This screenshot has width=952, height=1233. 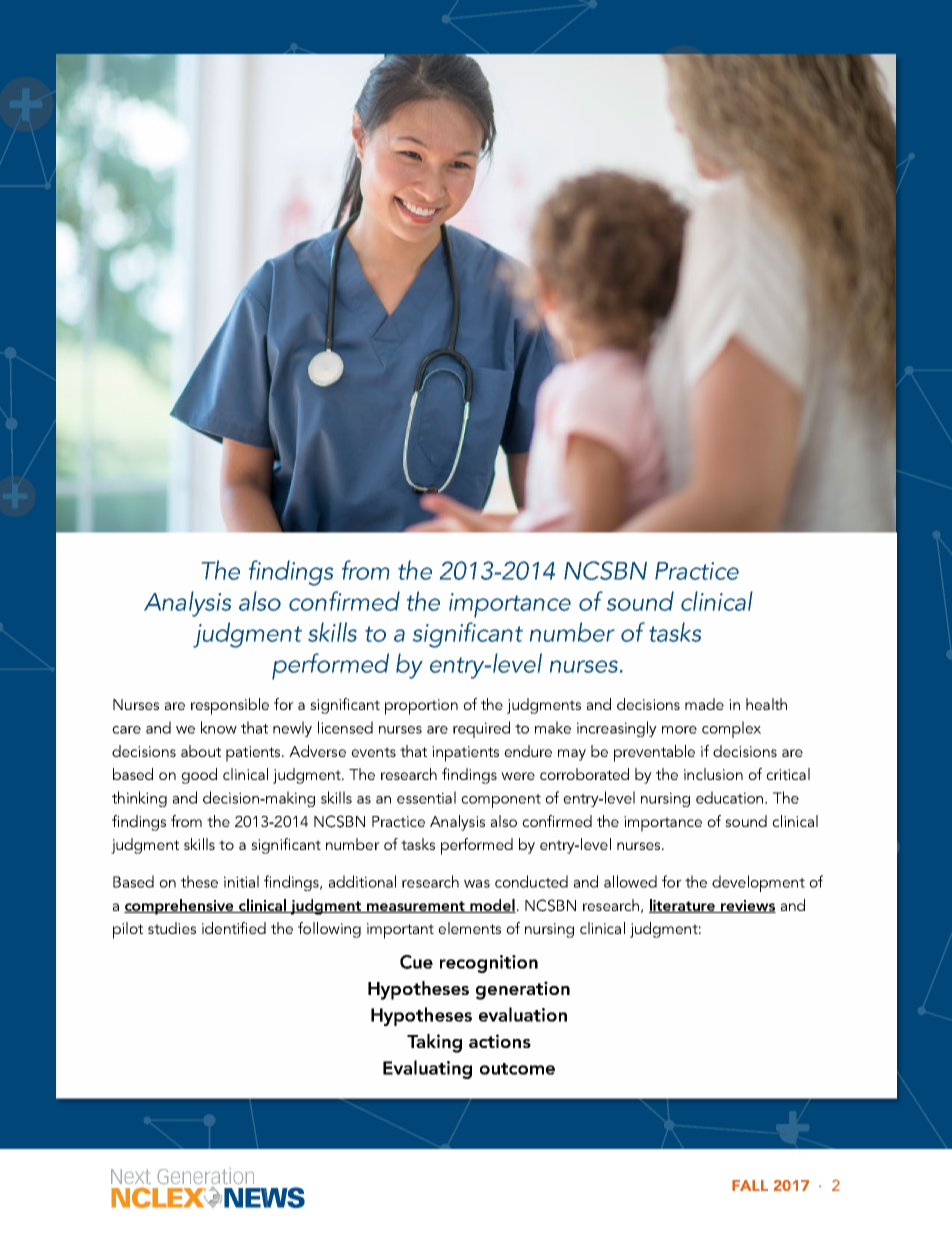 I want to click on NCLEX, so click(x=159, y=1197).
